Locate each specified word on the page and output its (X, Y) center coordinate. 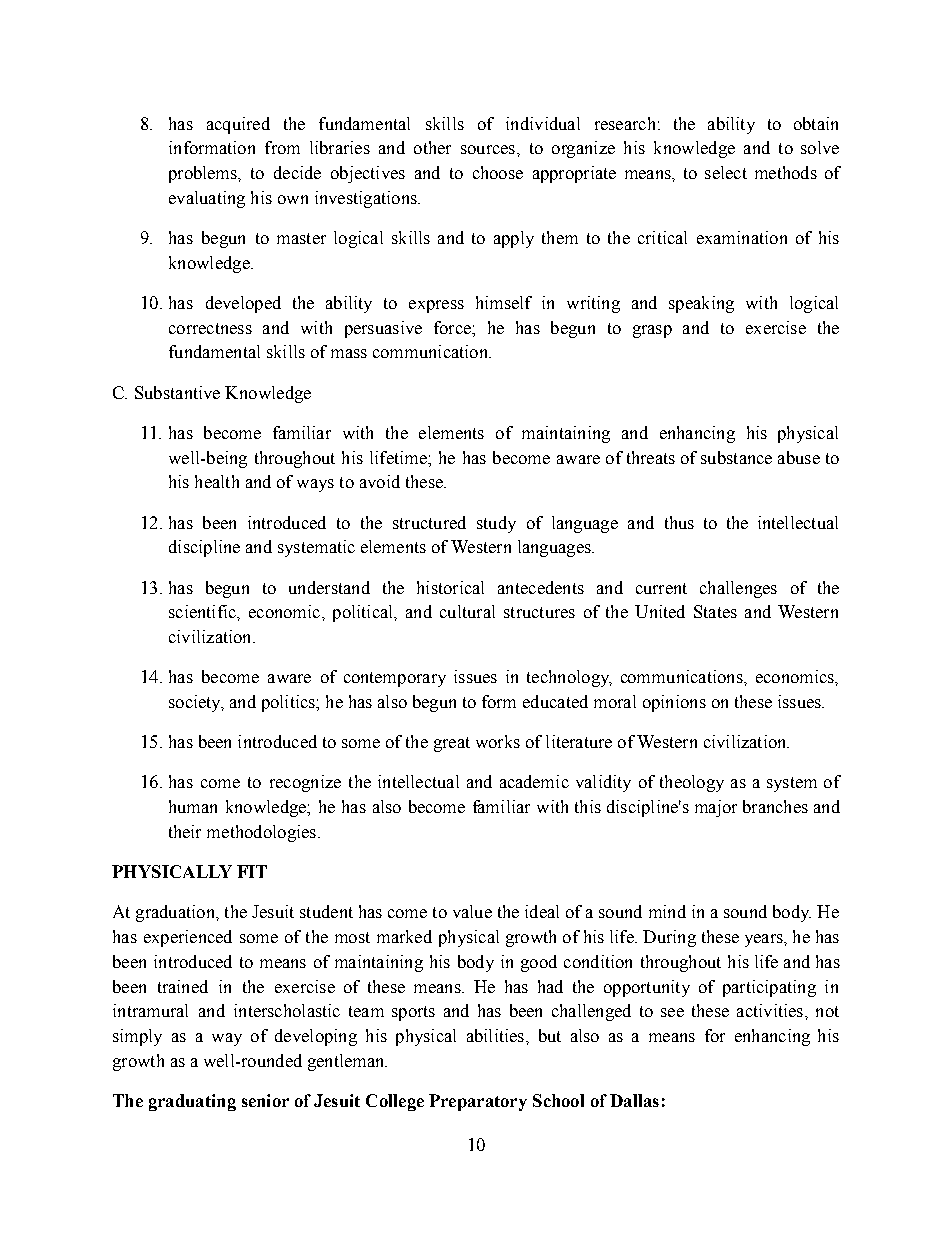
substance (736, 457)
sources (488, 149)
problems (204, 174)
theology (692, 783)
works (498, 741)
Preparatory (478, 1102)
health (217, 481)
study (496, 524)
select (726, 172)
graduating (192, 1102)
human (193, 806)
